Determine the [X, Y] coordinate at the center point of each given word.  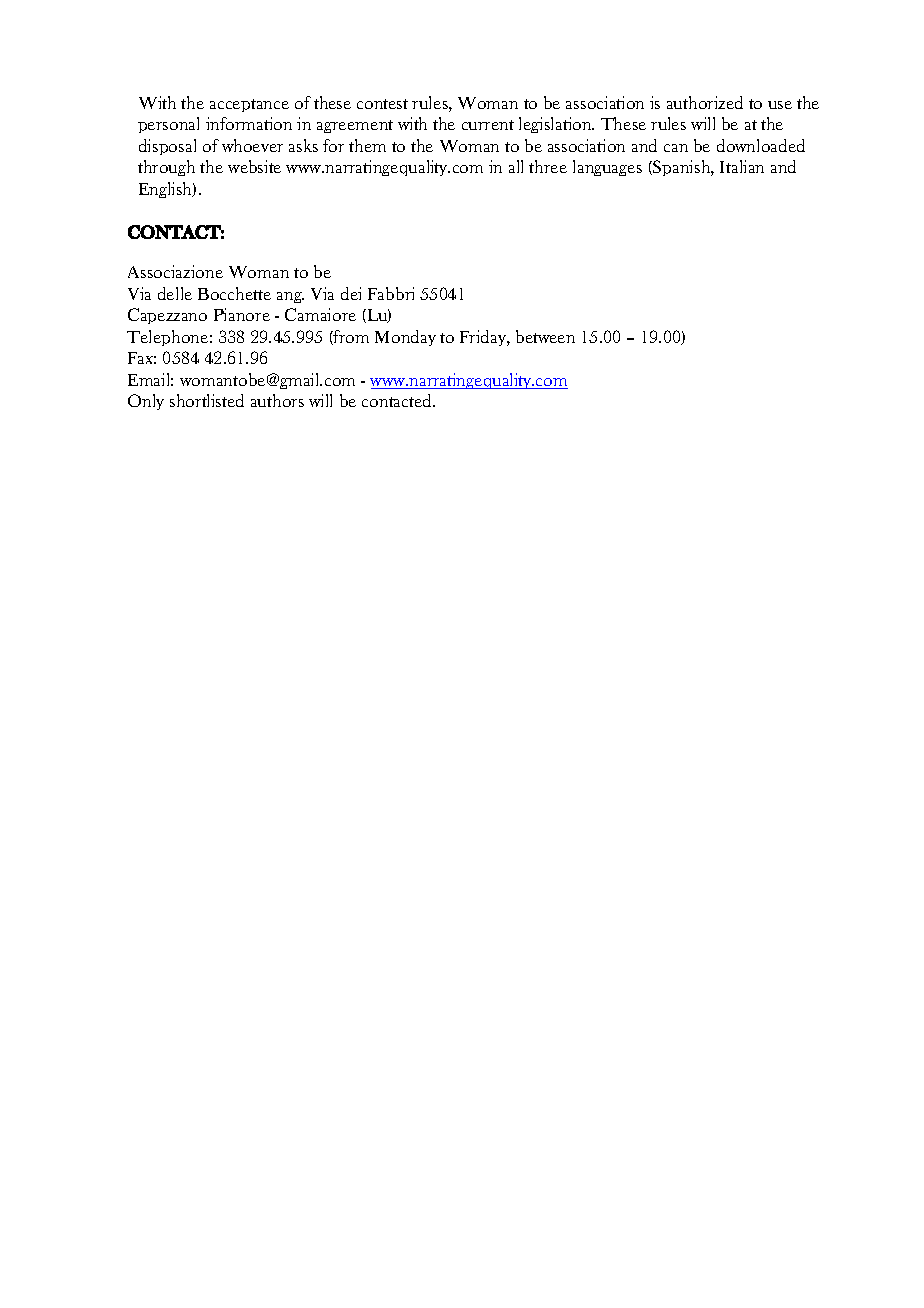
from [350, 337]
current [488, 125]
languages [607, 168]
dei [351, 293]
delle [175, 293]
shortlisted [207, 400]
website [254, 166]
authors [277, 400]
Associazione [175, 271]
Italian [742, 166]
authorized [705, 102]
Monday [405, 338]
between [545, 336]
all [516, 166]
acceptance [249, 105]
